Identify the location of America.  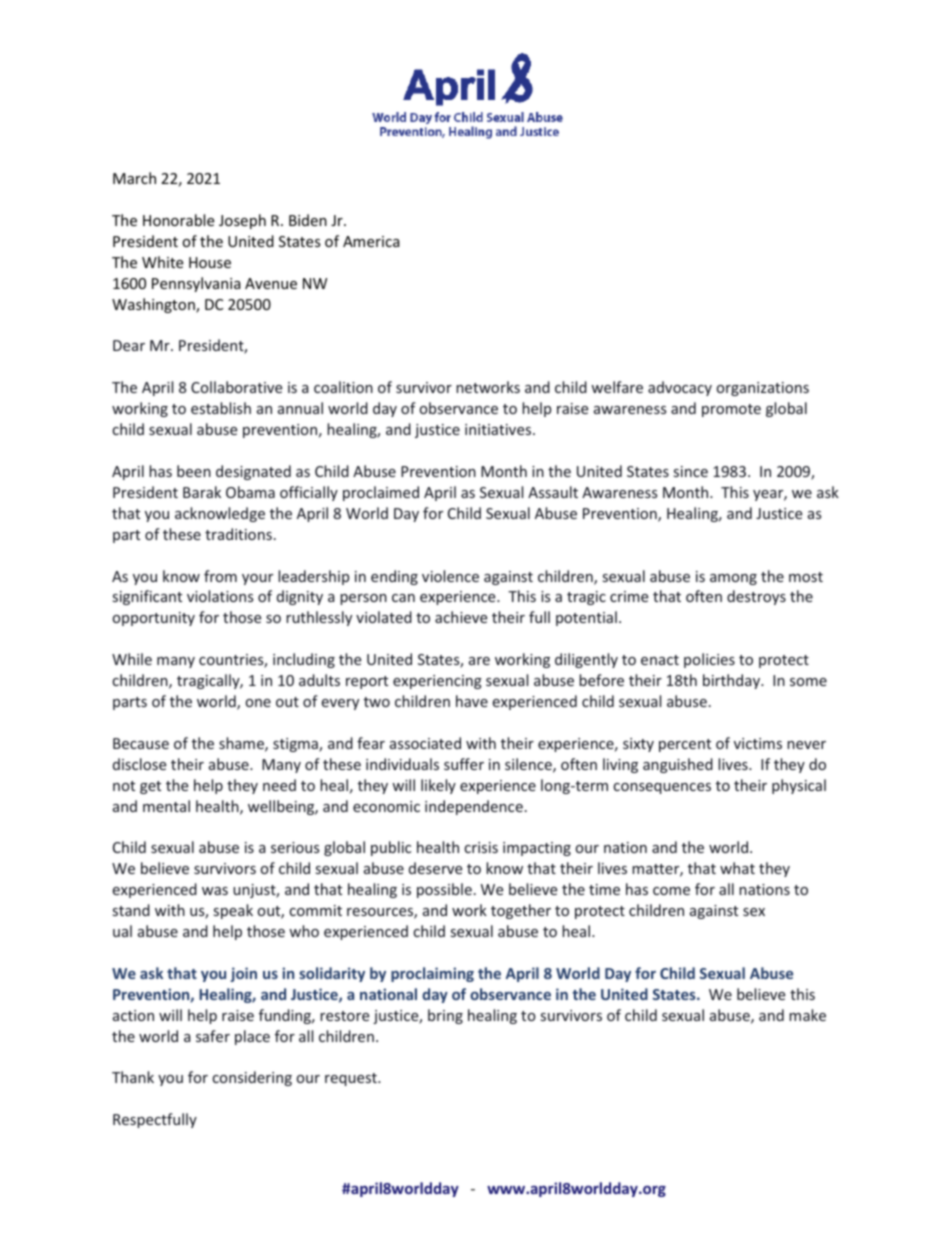
(371, 241).
